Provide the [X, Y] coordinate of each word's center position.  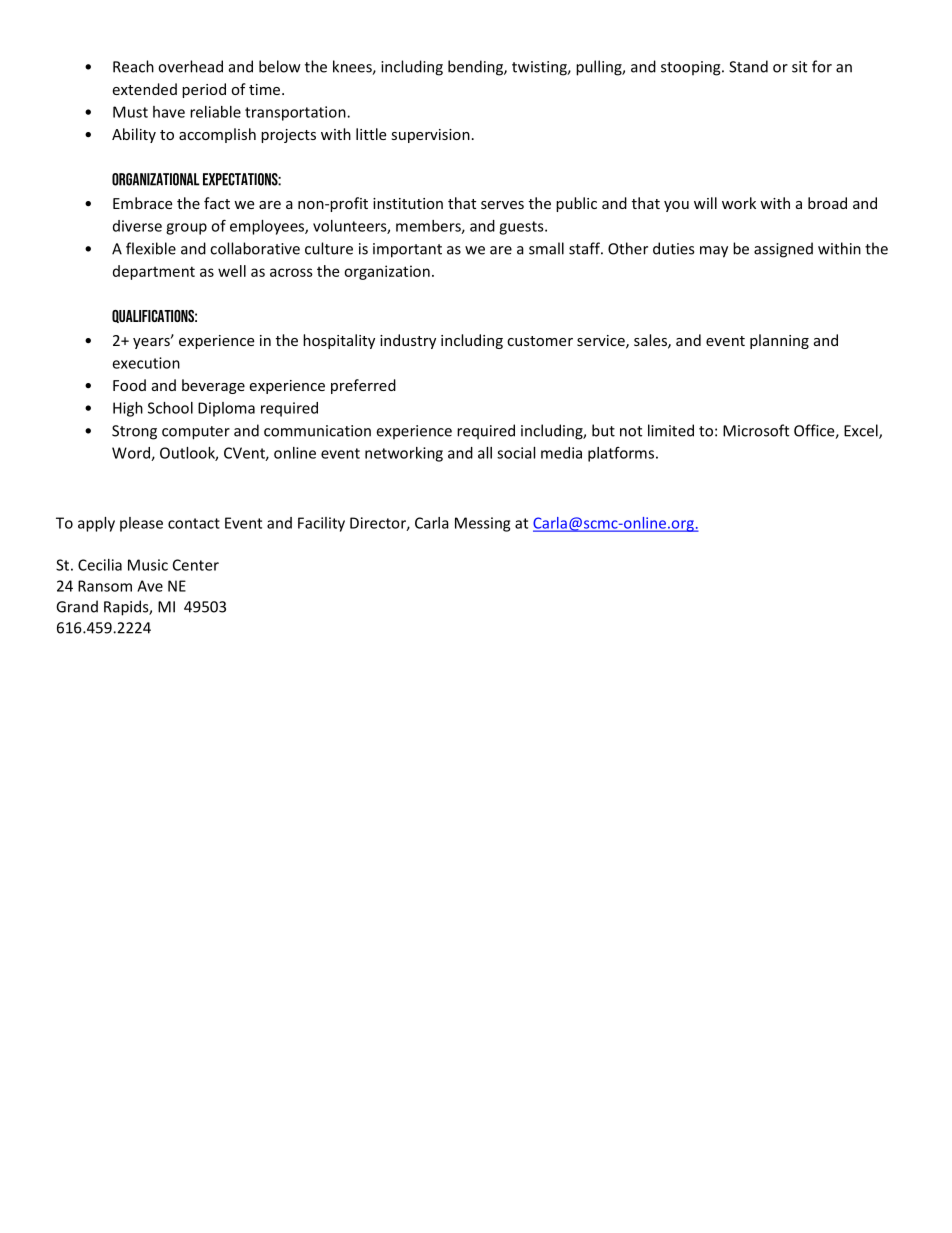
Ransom [105, 586]
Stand [748, 66]
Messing [482, 524]
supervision [430, 136]
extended [144, 89]
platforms [621, 454]
